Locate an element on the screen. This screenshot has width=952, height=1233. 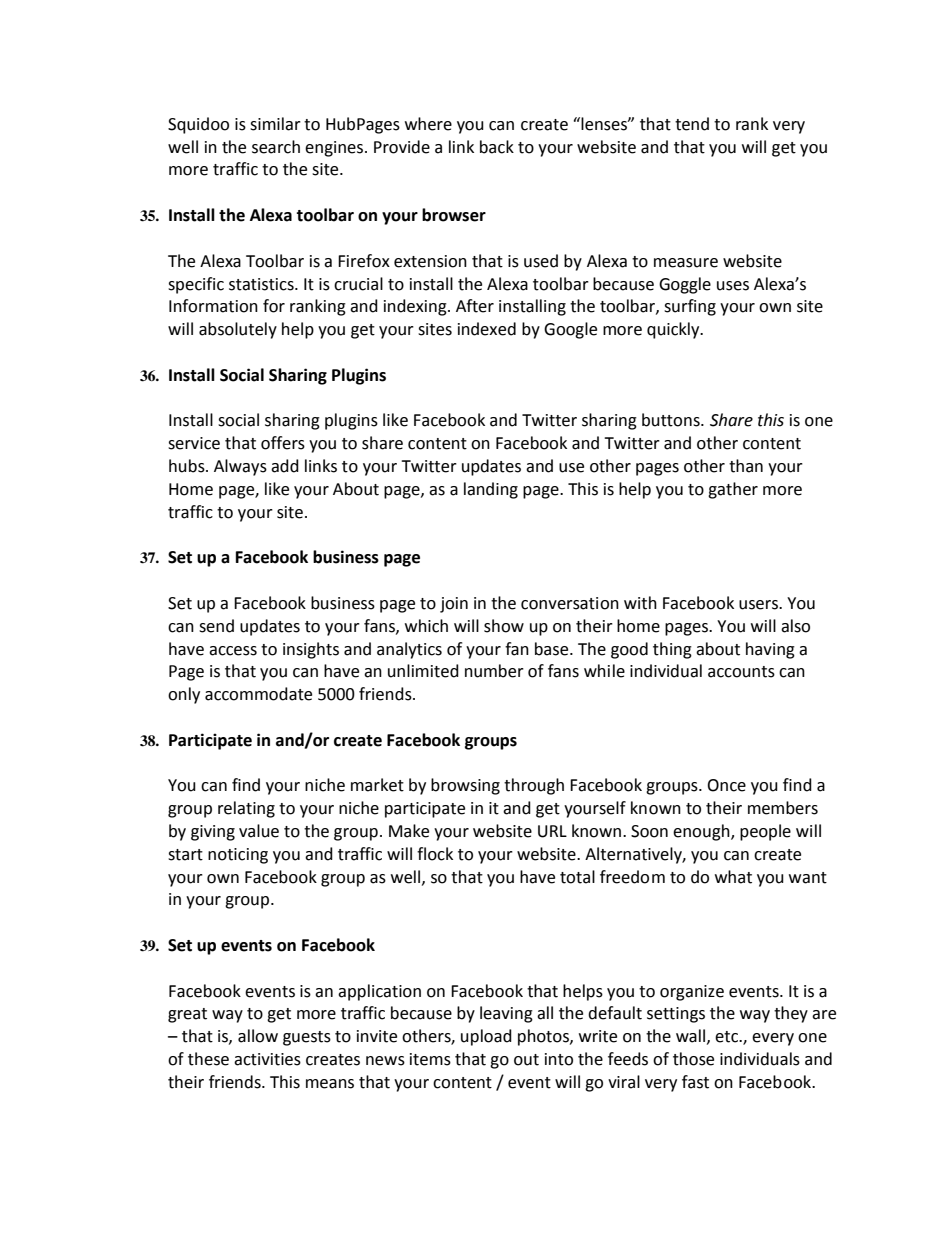
tend is located at coordinates (692, 124).
